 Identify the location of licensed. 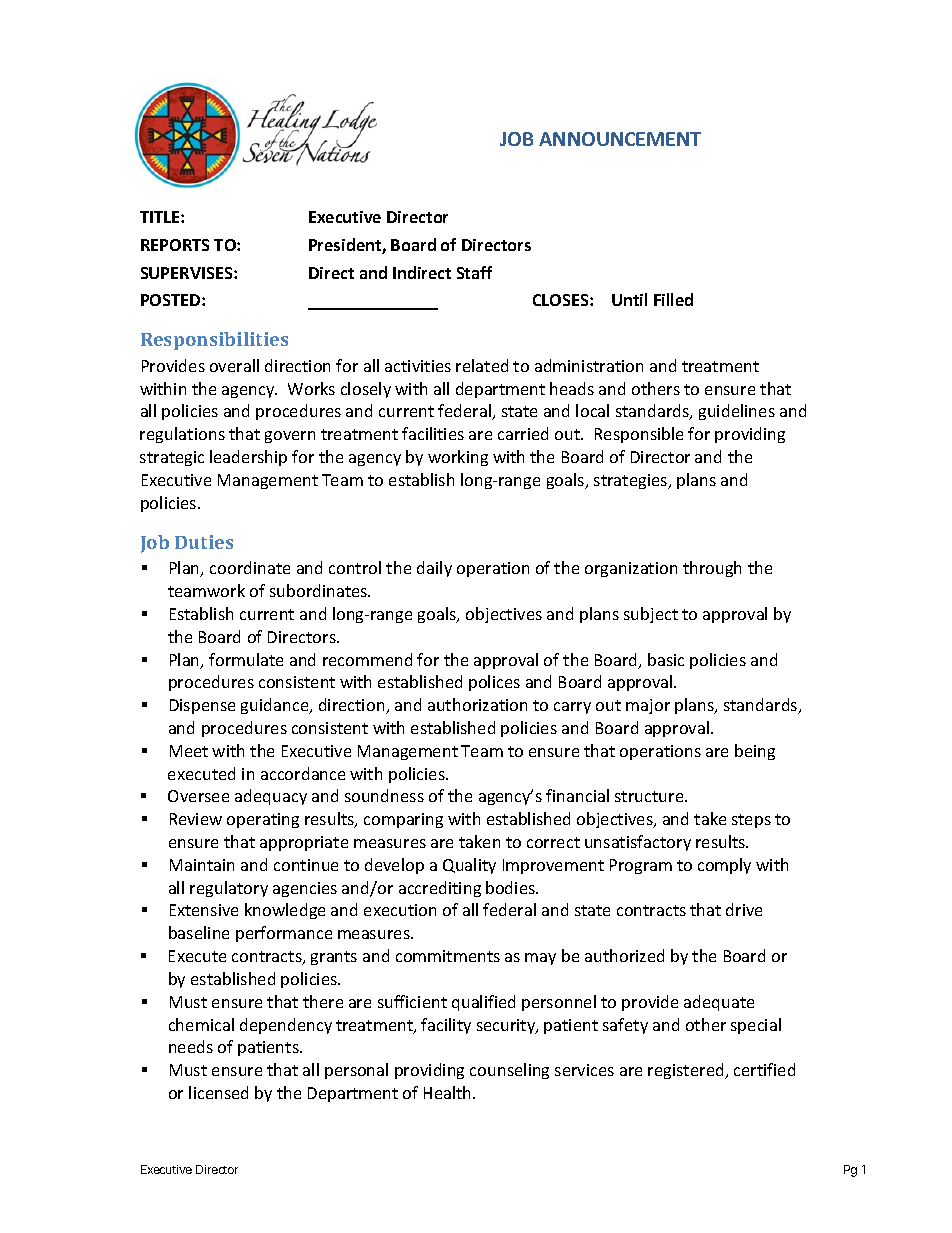
(218, 1092).
